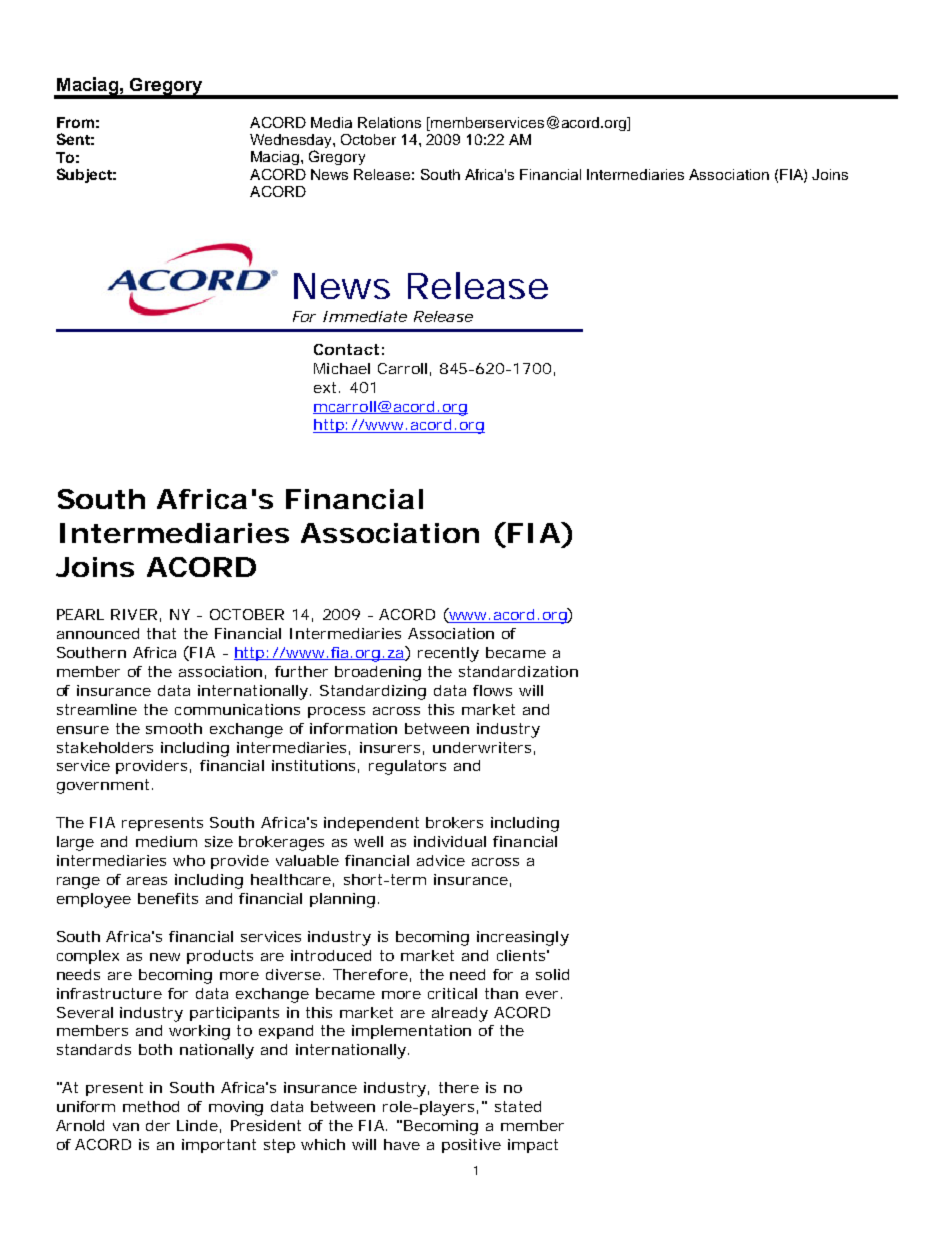  I want to click on standardization, so click(518, 671).
